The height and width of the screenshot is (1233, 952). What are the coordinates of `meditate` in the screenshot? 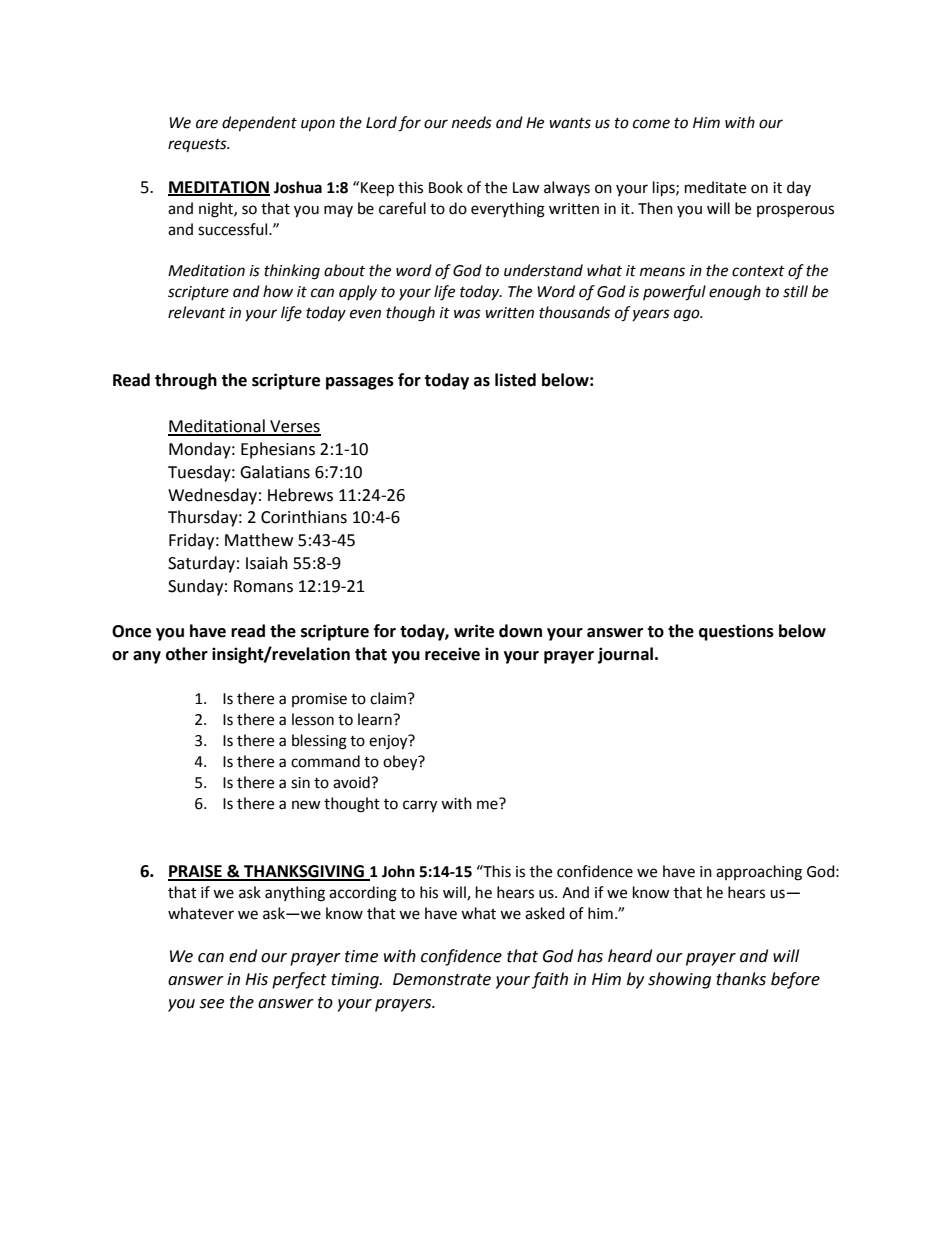 It's located at (715, 187).
